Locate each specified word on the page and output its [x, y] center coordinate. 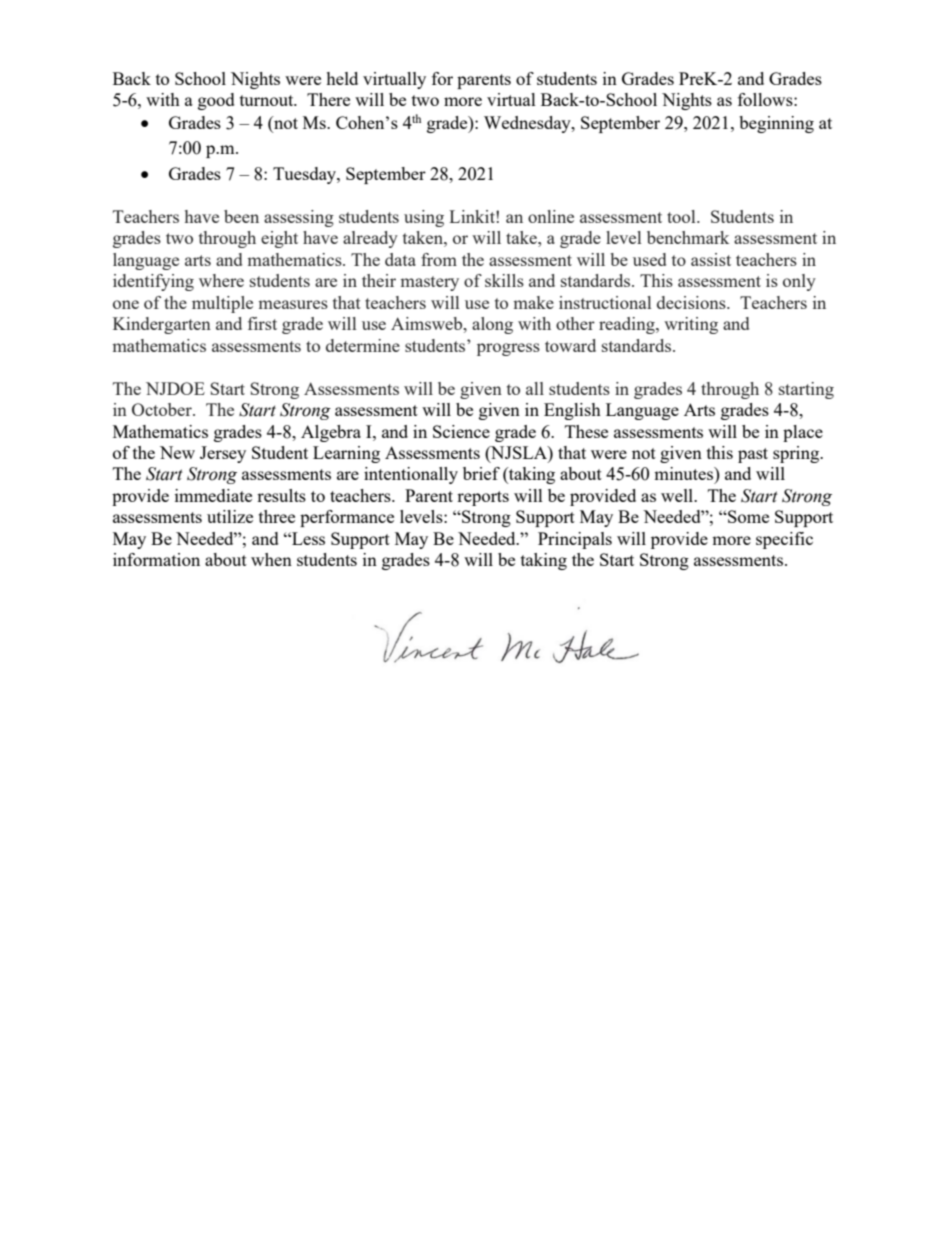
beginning [776, 124]
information [156, 559]
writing [691, 325]
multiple [222, 304]
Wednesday [528, 124]
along [492, 325]
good [216, 101]
